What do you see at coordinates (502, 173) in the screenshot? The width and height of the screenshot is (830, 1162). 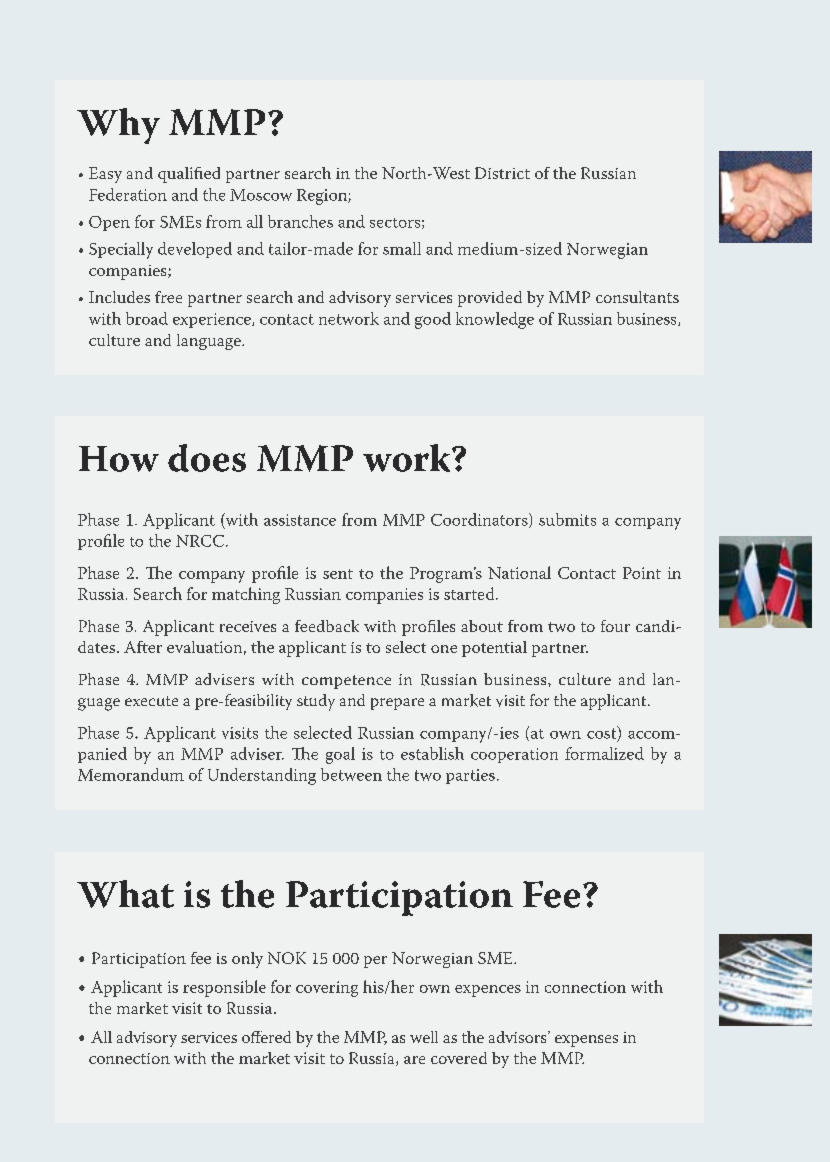 I see `District` at bounding box center [502, 173].
